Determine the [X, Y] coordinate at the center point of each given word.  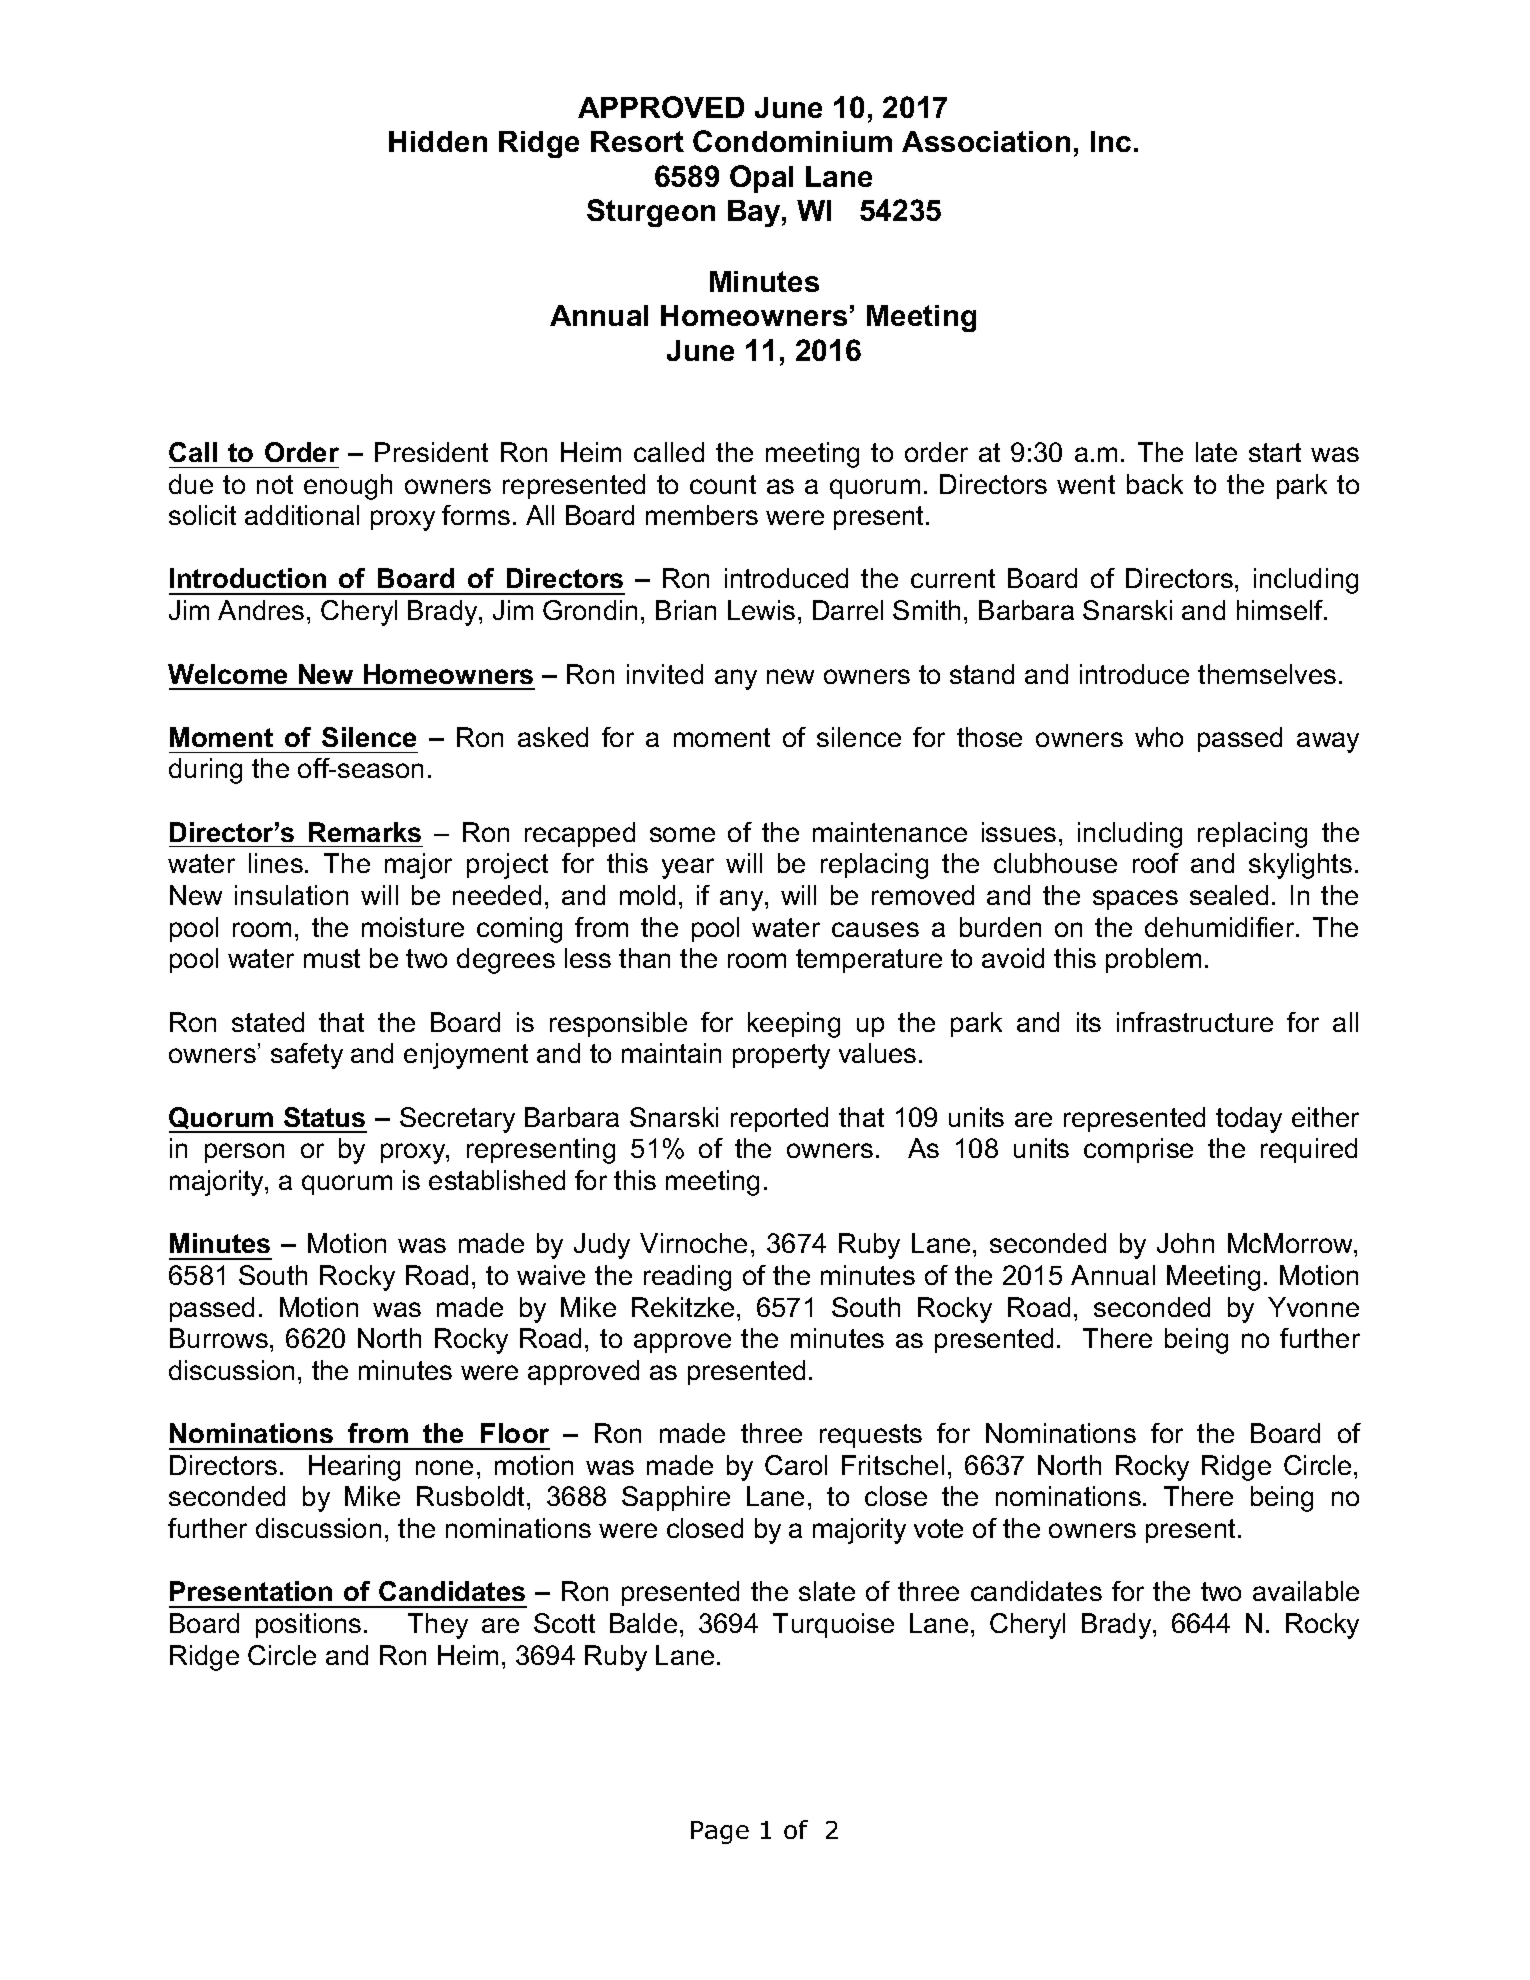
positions [308, 1625]
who [1159, 737]
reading [687, 1278]
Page [720, 1832]
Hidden [438, 141]
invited [665, 674]
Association [986, 141]
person [244, 1153]
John [1185, 1243]
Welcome [227, 674]
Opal [761, 179]
